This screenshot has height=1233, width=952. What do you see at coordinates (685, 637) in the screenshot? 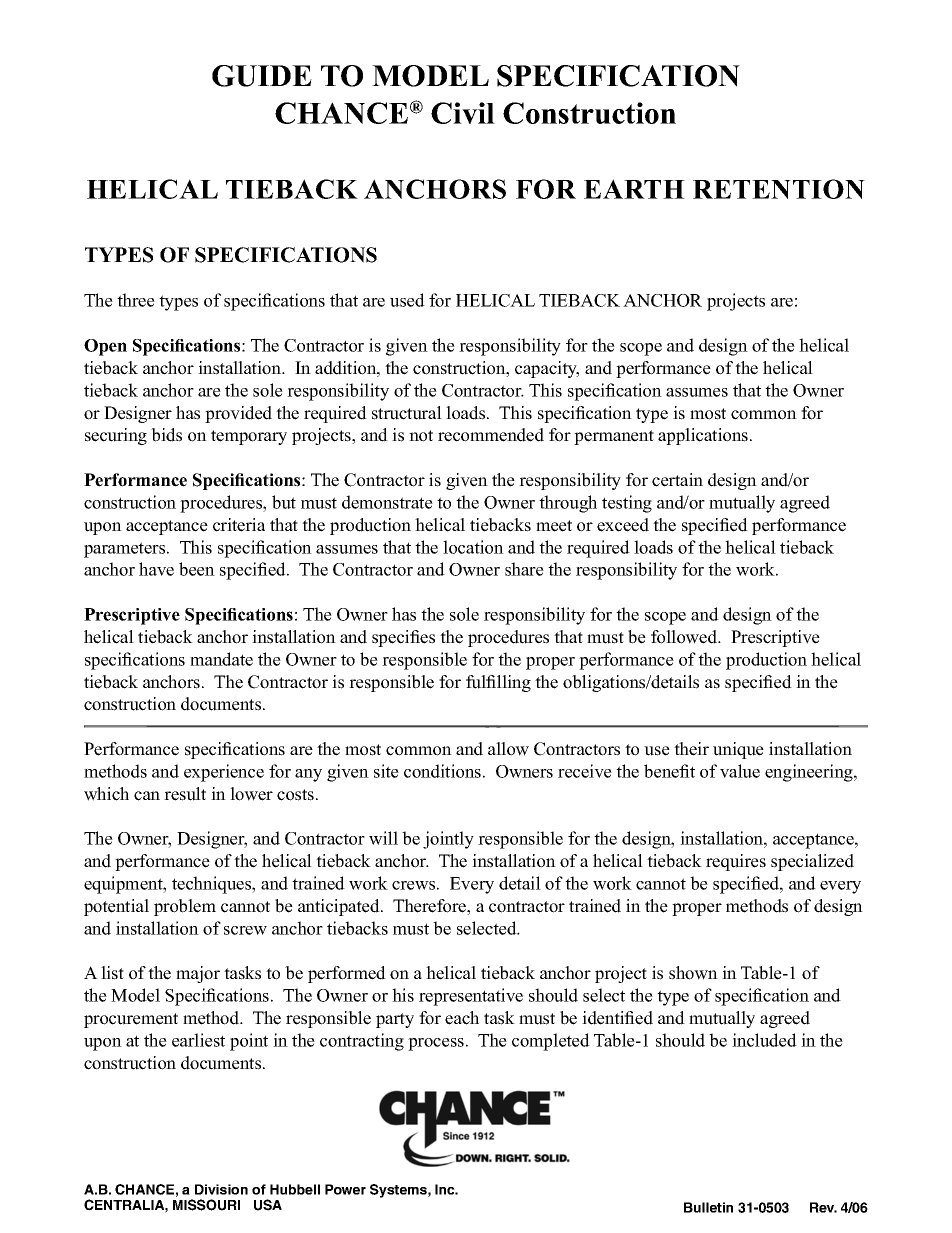
I see `followed` at bounding box center [685, 637].
